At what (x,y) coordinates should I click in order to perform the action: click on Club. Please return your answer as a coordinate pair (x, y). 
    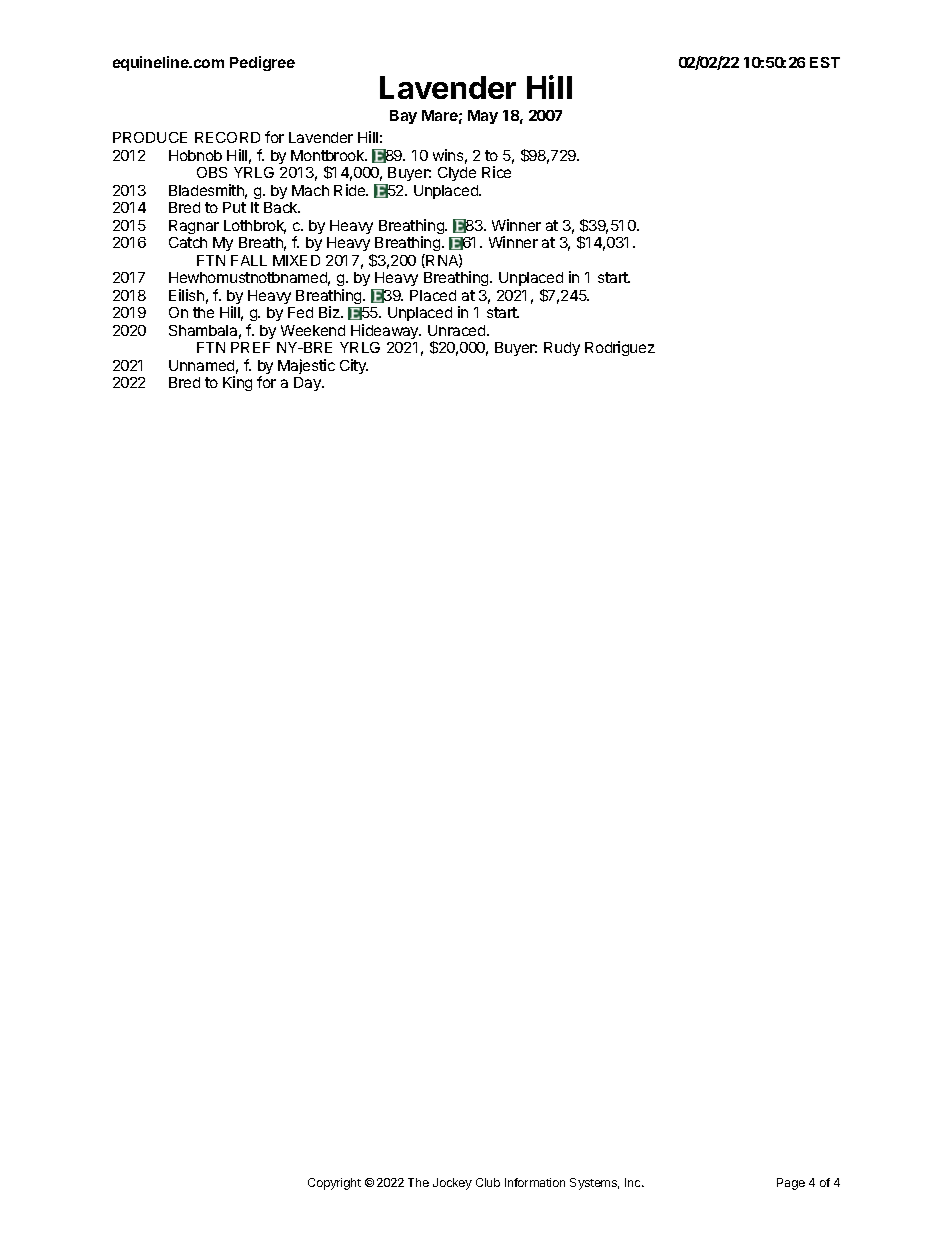
    Looking at the image, I should click on (488, 1182).
